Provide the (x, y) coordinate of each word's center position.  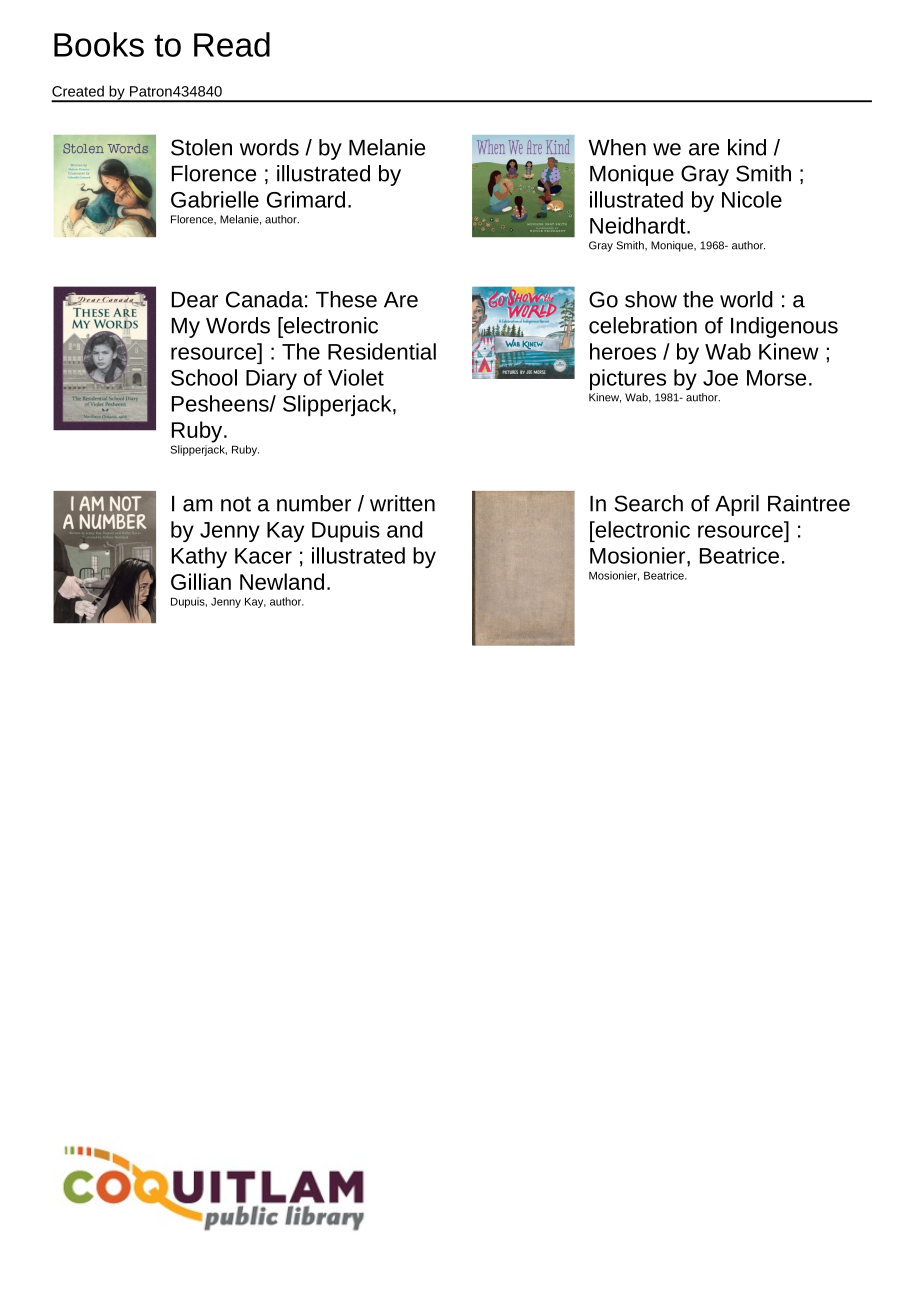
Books (99, 44)
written (402, 503)
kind (747, 147)
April (737, 505)
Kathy (199, 557)
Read (232, 44)
